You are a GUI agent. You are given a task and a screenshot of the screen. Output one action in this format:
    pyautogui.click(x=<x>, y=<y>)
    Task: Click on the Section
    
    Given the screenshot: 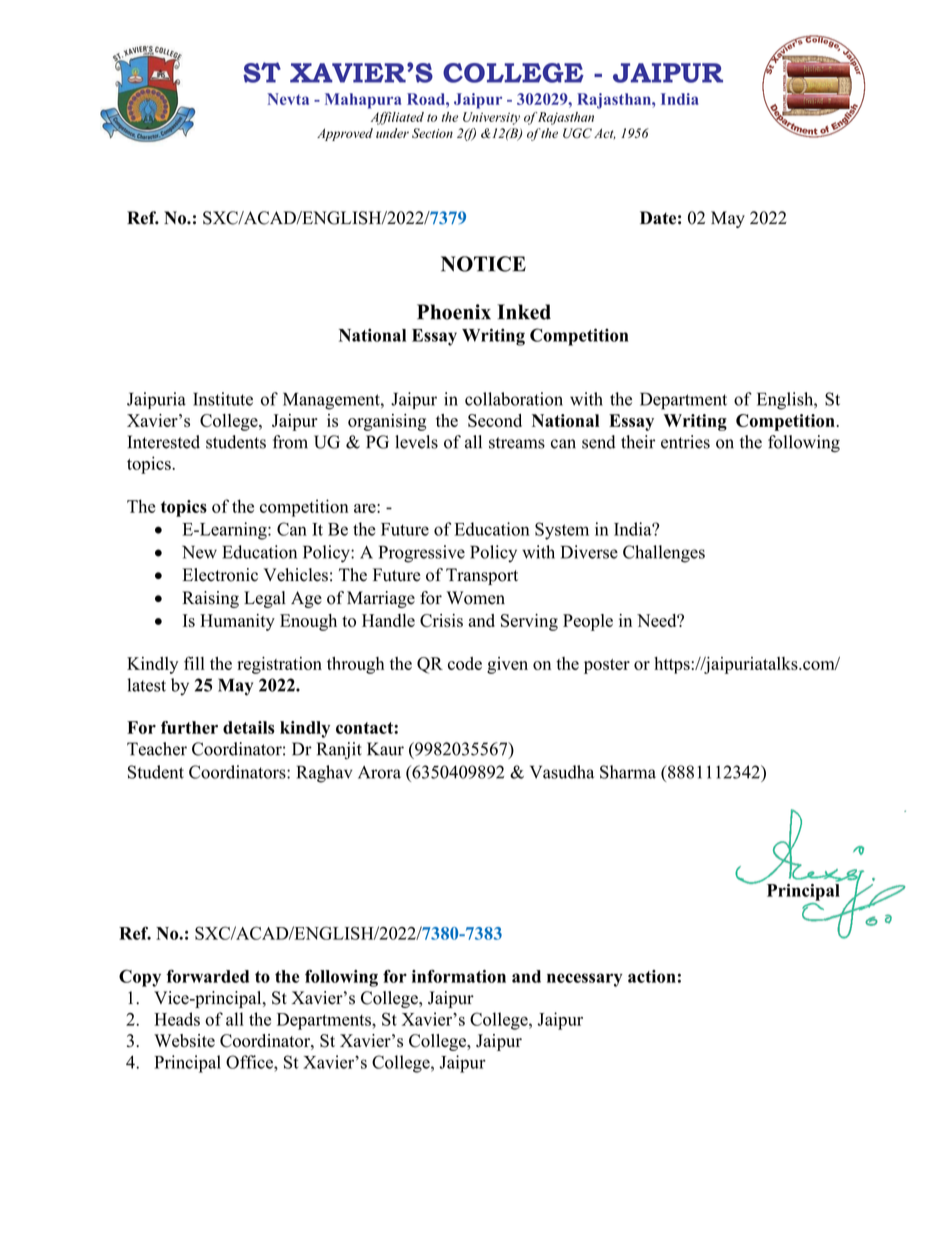 What is the action you would take?
    pyautogui.click(x=432, y=133)
